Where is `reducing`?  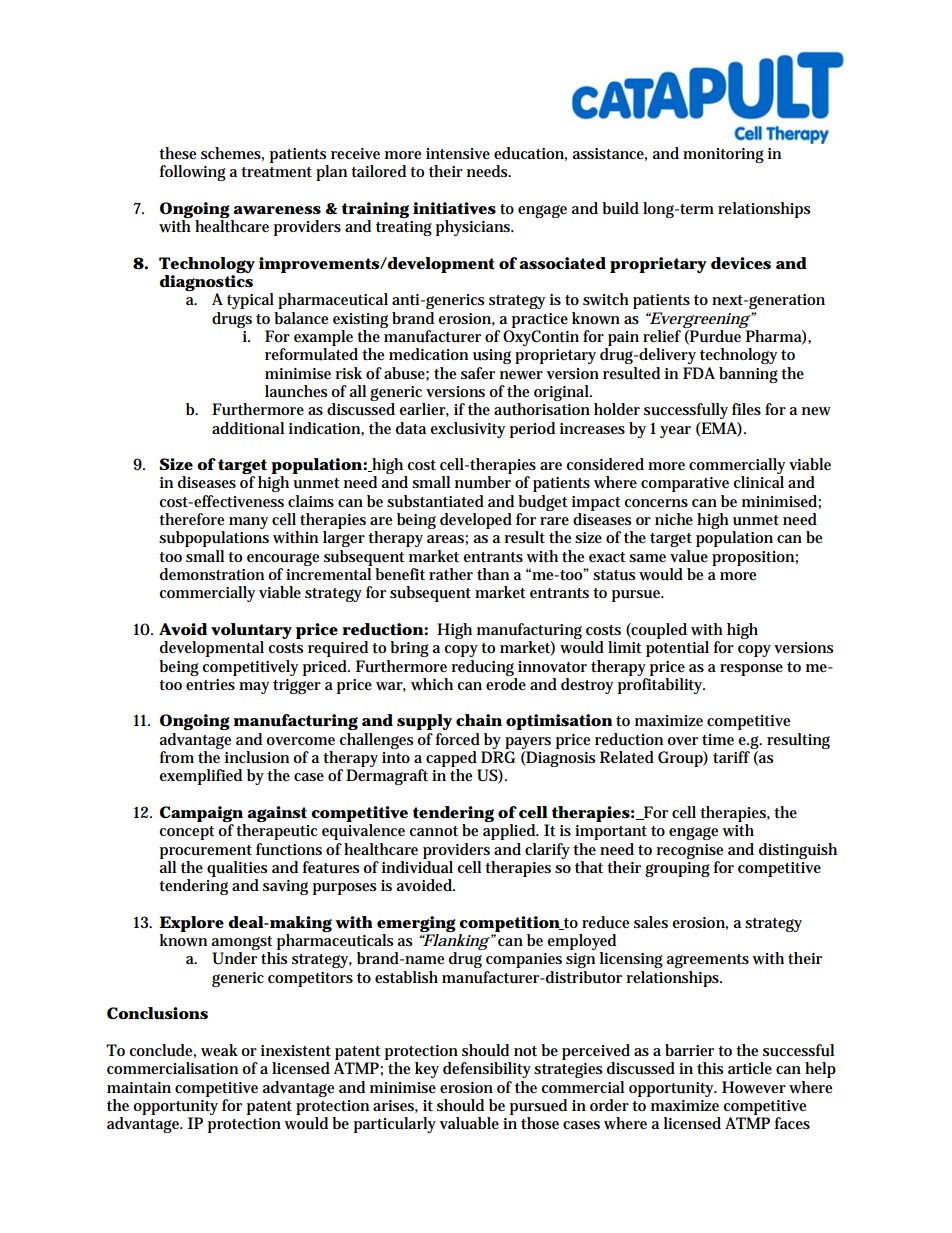
reducing is located at coordinates (482, 668).
